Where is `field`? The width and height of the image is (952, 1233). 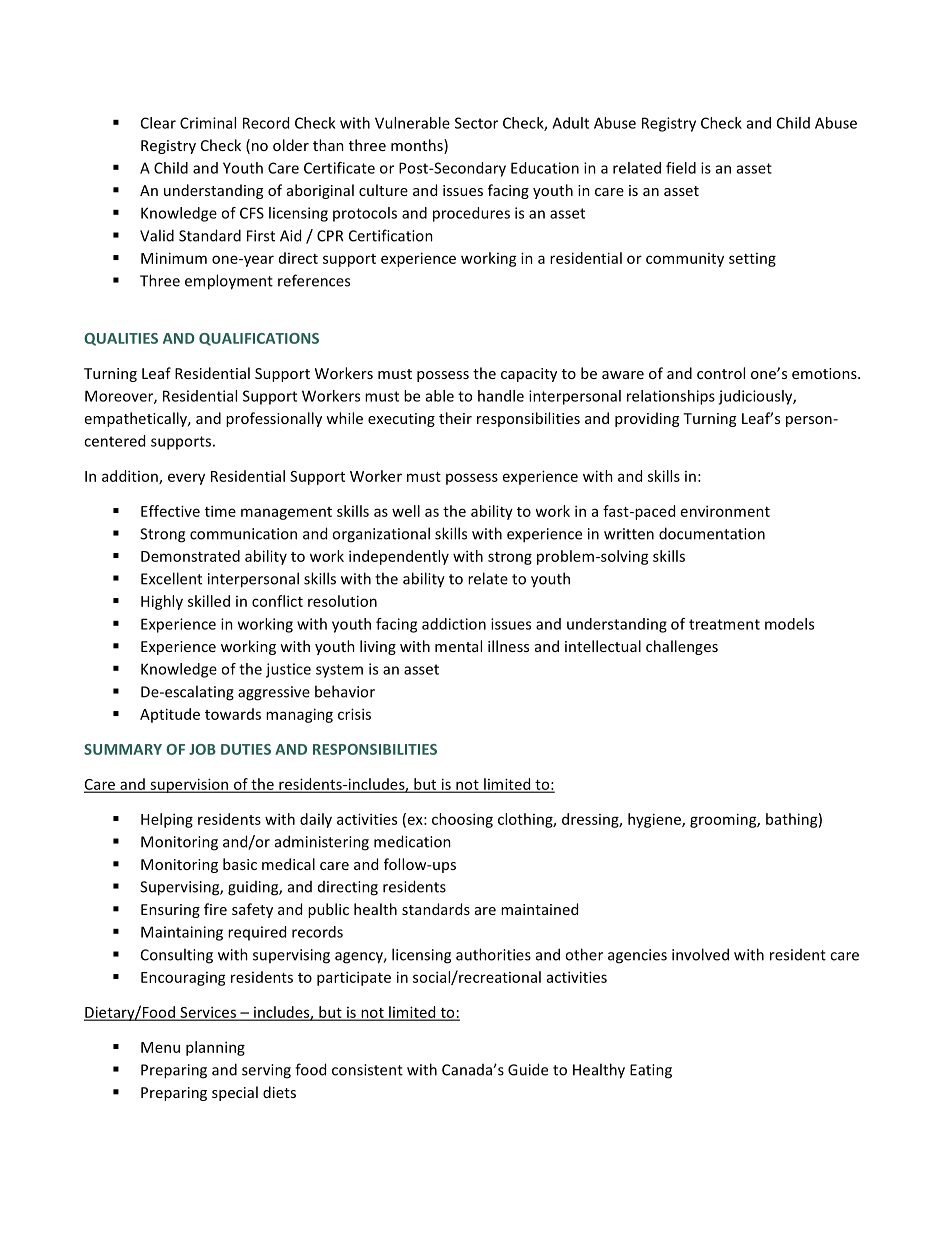 field is located at coordinates (681, 168).
